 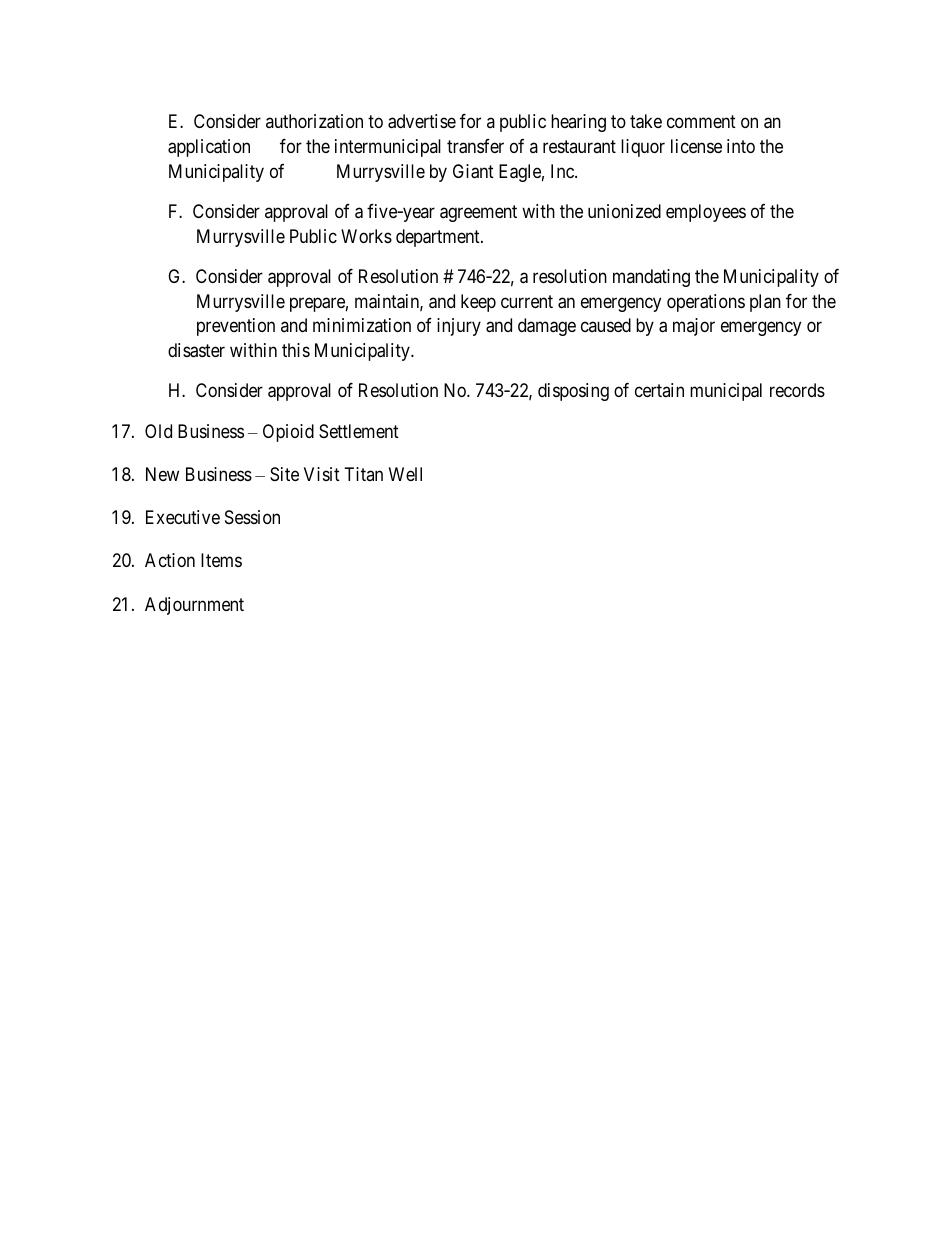 What do you see at coordinates (659, 390) in the page?
I see `certain` at bounding box center [659, 390].
